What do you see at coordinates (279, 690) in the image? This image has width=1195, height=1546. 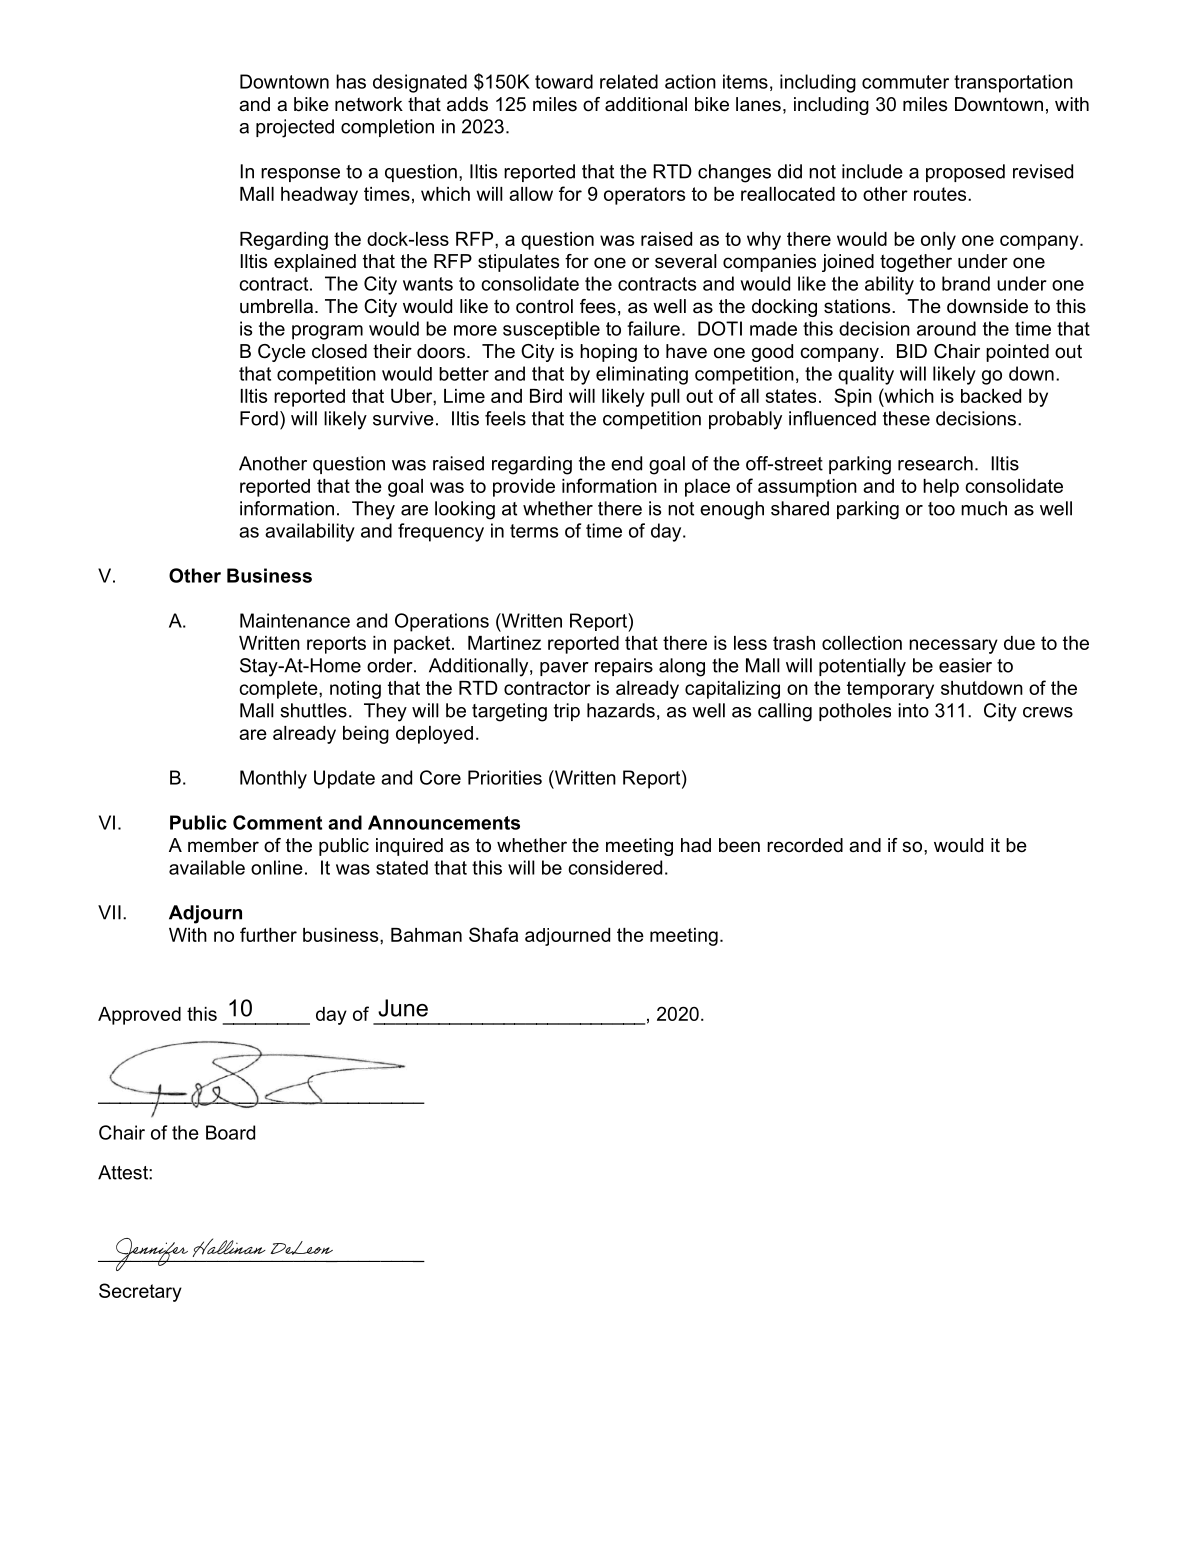 I see `complete` at bounding box center [279, 690].
